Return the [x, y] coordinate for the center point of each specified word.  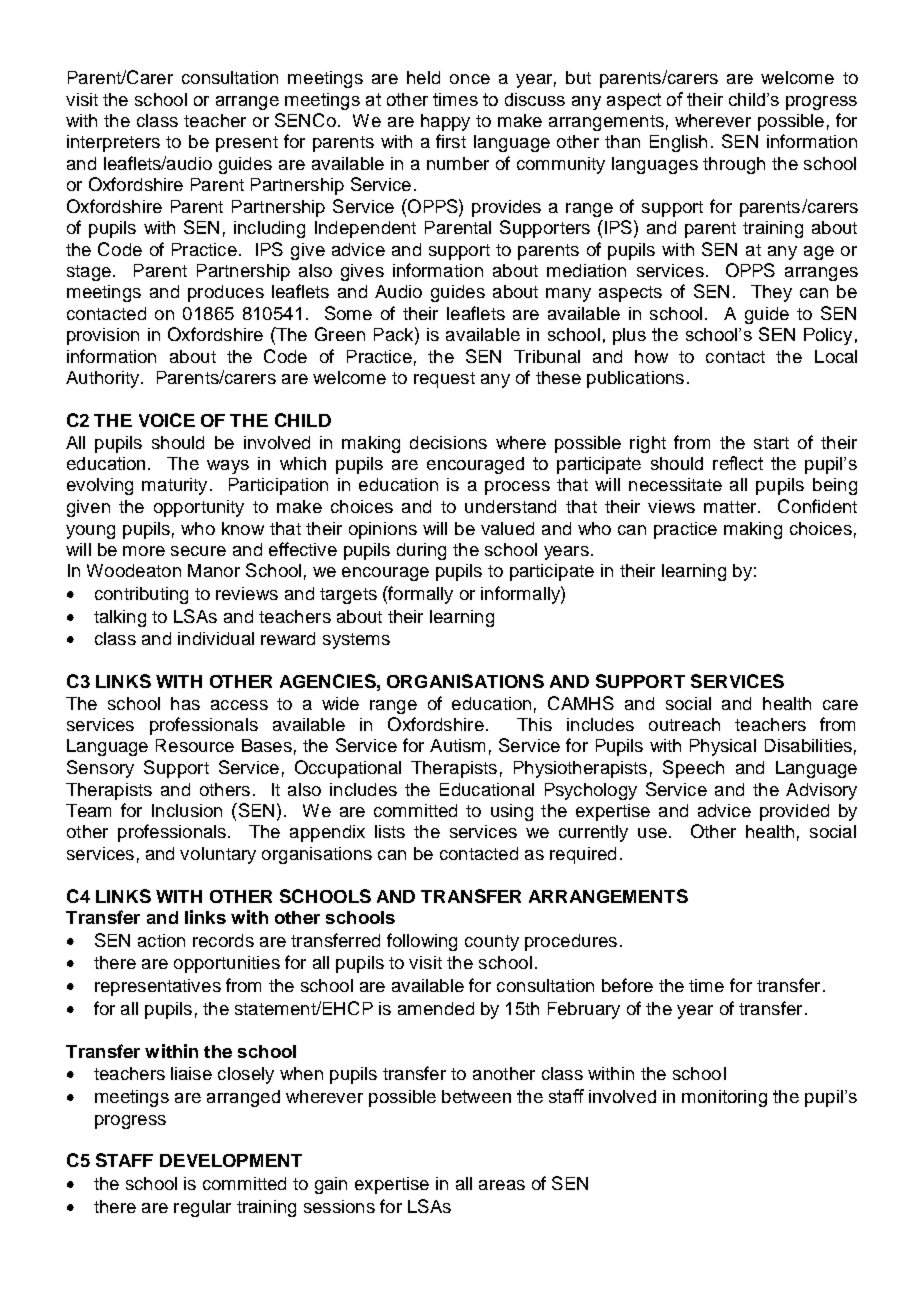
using [512, 812]
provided [794, 812]
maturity [174, 486]
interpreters [113, 143]
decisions [448, 442]
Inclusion [187, 810]
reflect [738, 463]
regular [202, 1208]
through [734, 165]
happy [445, 122]
